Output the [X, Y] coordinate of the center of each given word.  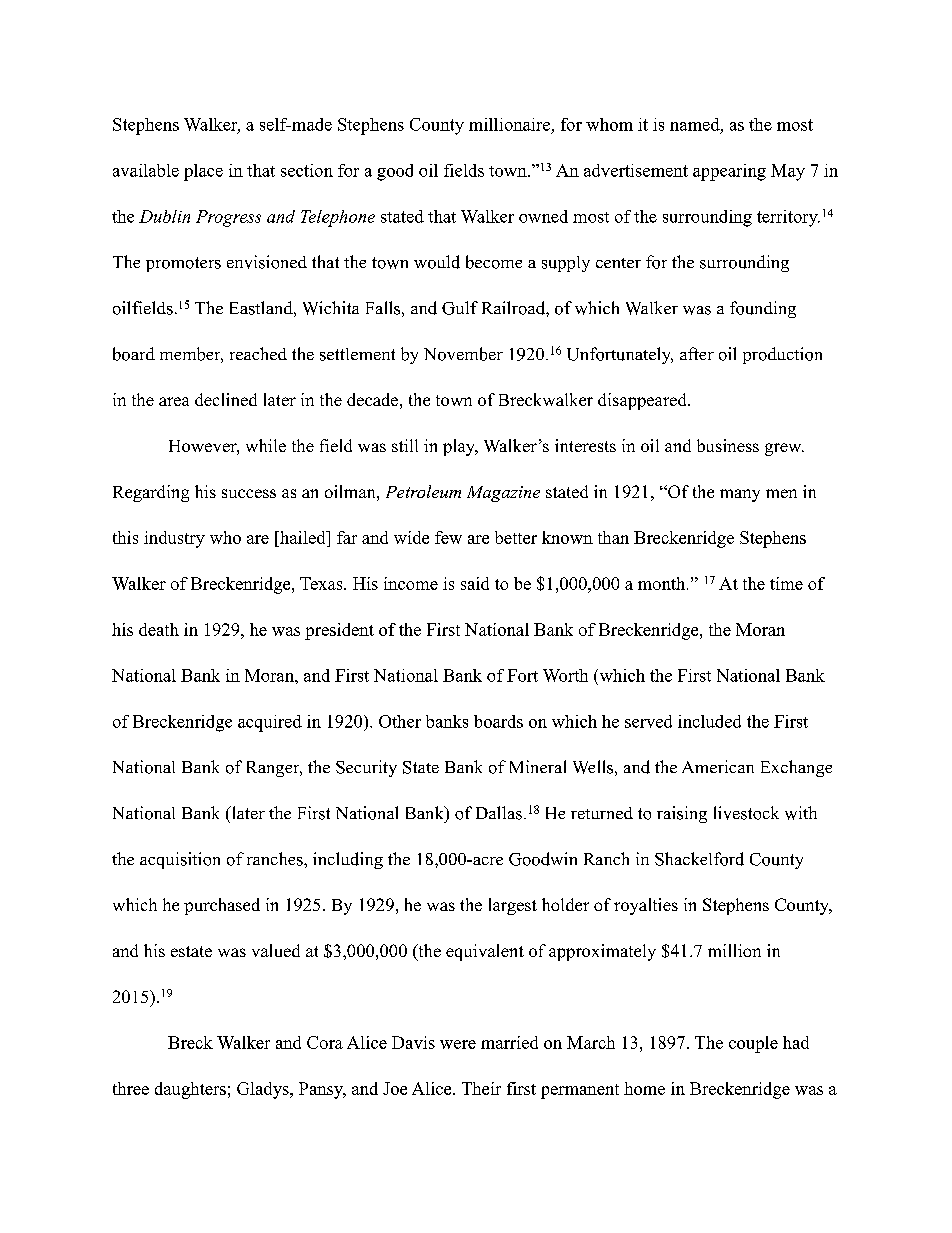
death [159, 629]
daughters [190, 1090]
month [663, 583]
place [203, 172]
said [475, 583]
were [458, 1044]
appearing [729, 172]
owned [543, 216]
